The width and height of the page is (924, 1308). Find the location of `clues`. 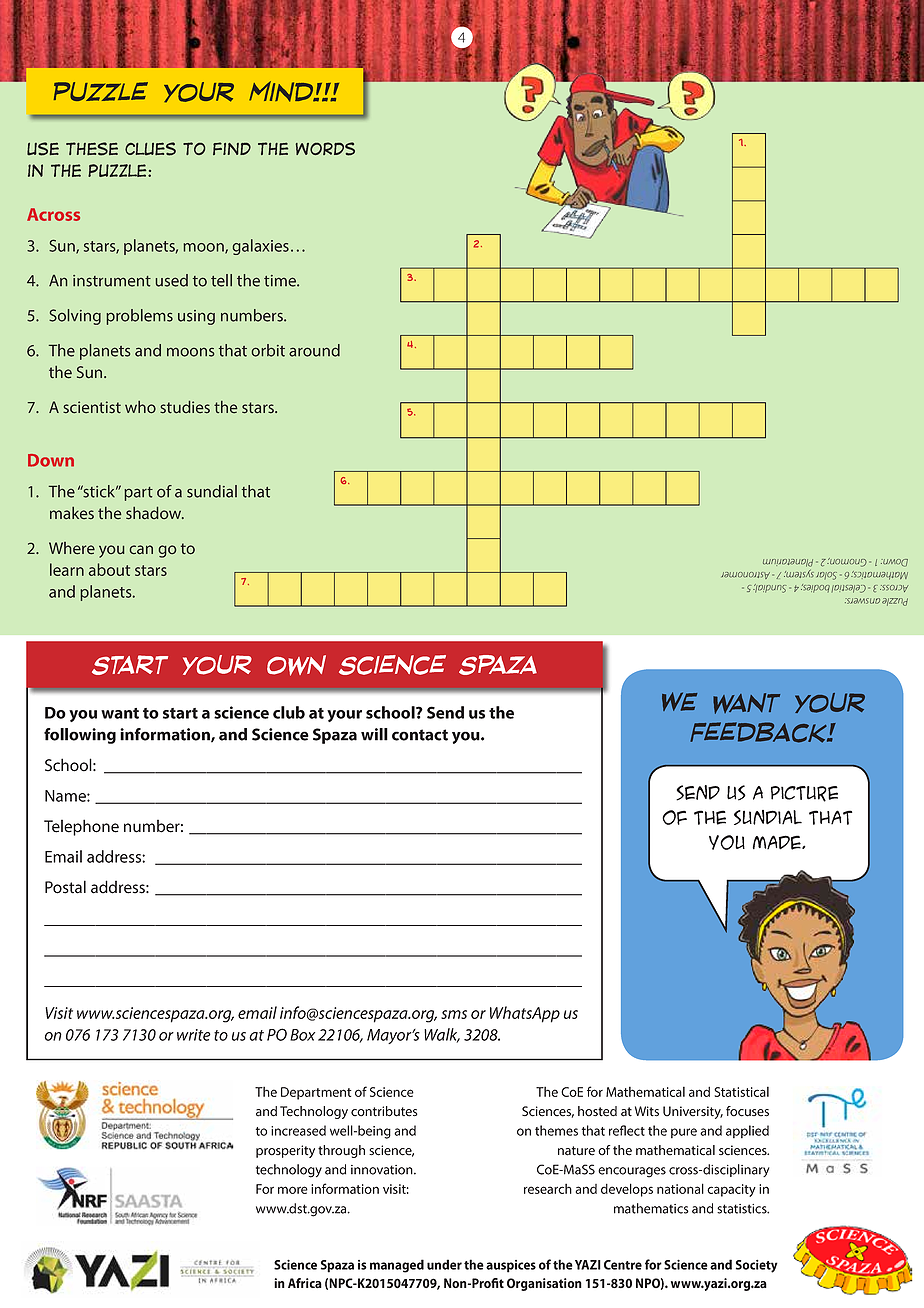

clues is located at coordinates (150, 149).
